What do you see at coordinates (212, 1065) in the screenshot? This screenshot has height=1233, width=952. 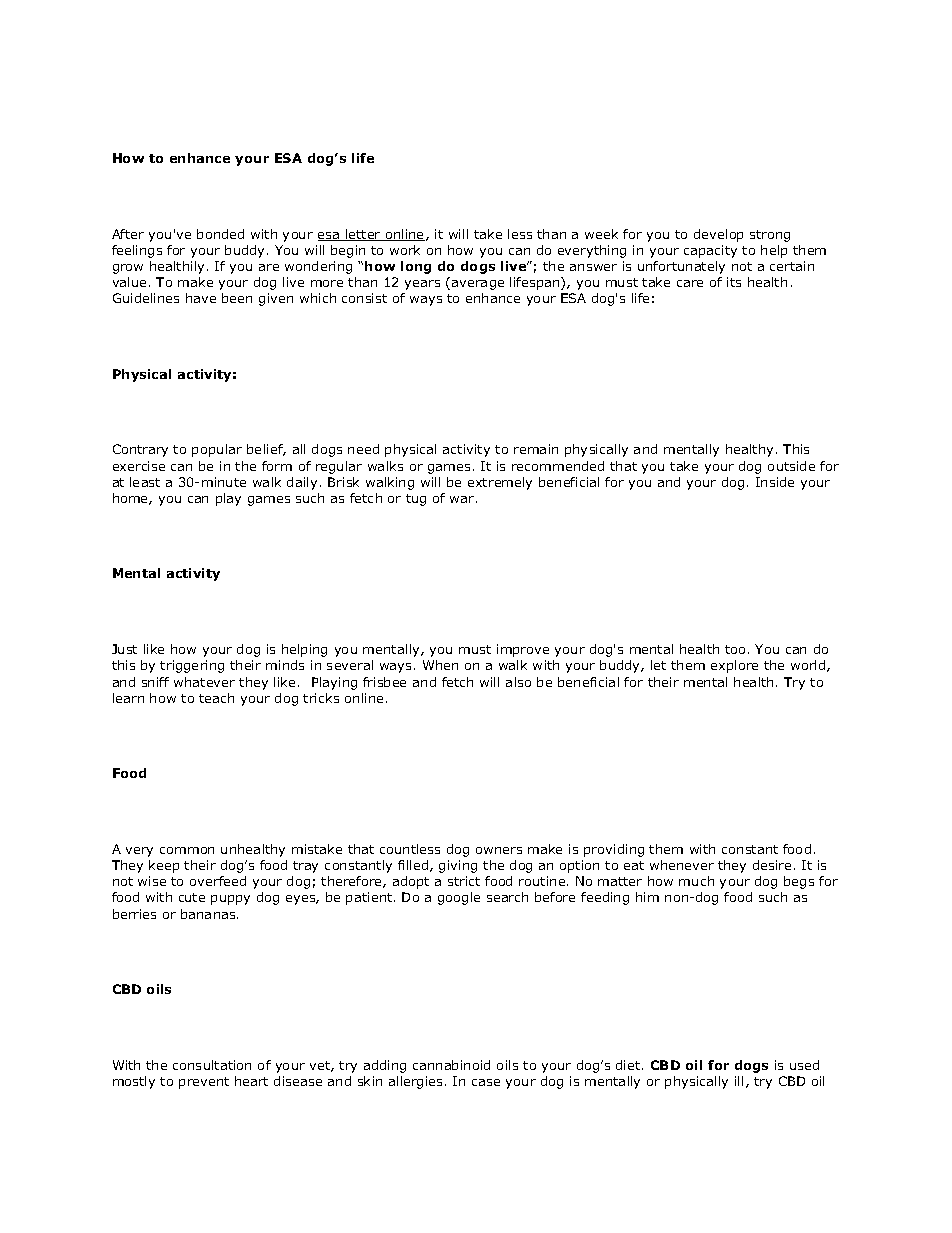 I see `consultation` at bounding box center [212, 1065].
